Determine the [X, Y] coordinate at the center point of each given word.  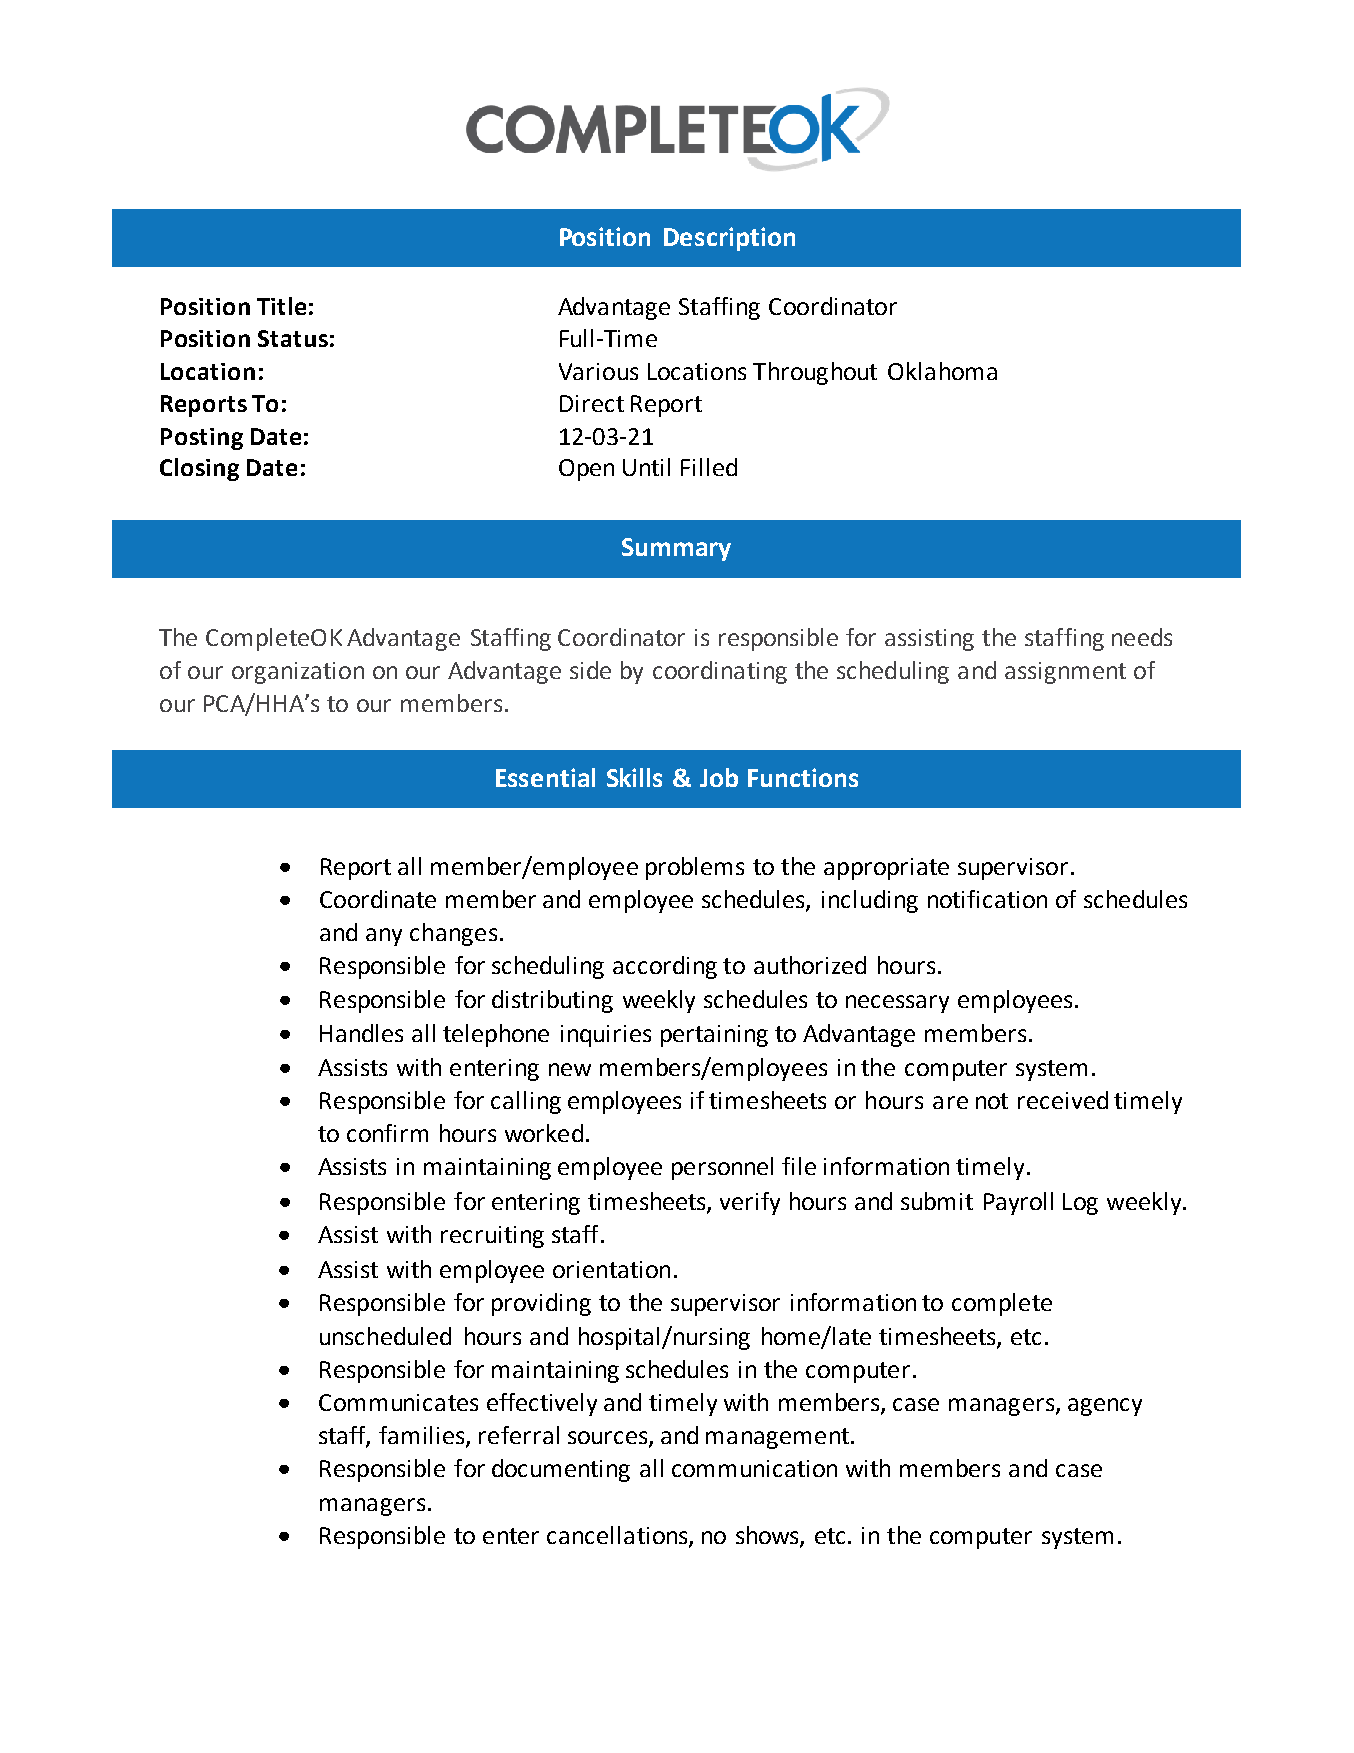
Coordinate [378, 899]
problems [695, 868]
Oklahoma [942, 371]
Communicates [398, 1402]
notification [987, 899]
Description [729, 239]
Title [281, 306]
